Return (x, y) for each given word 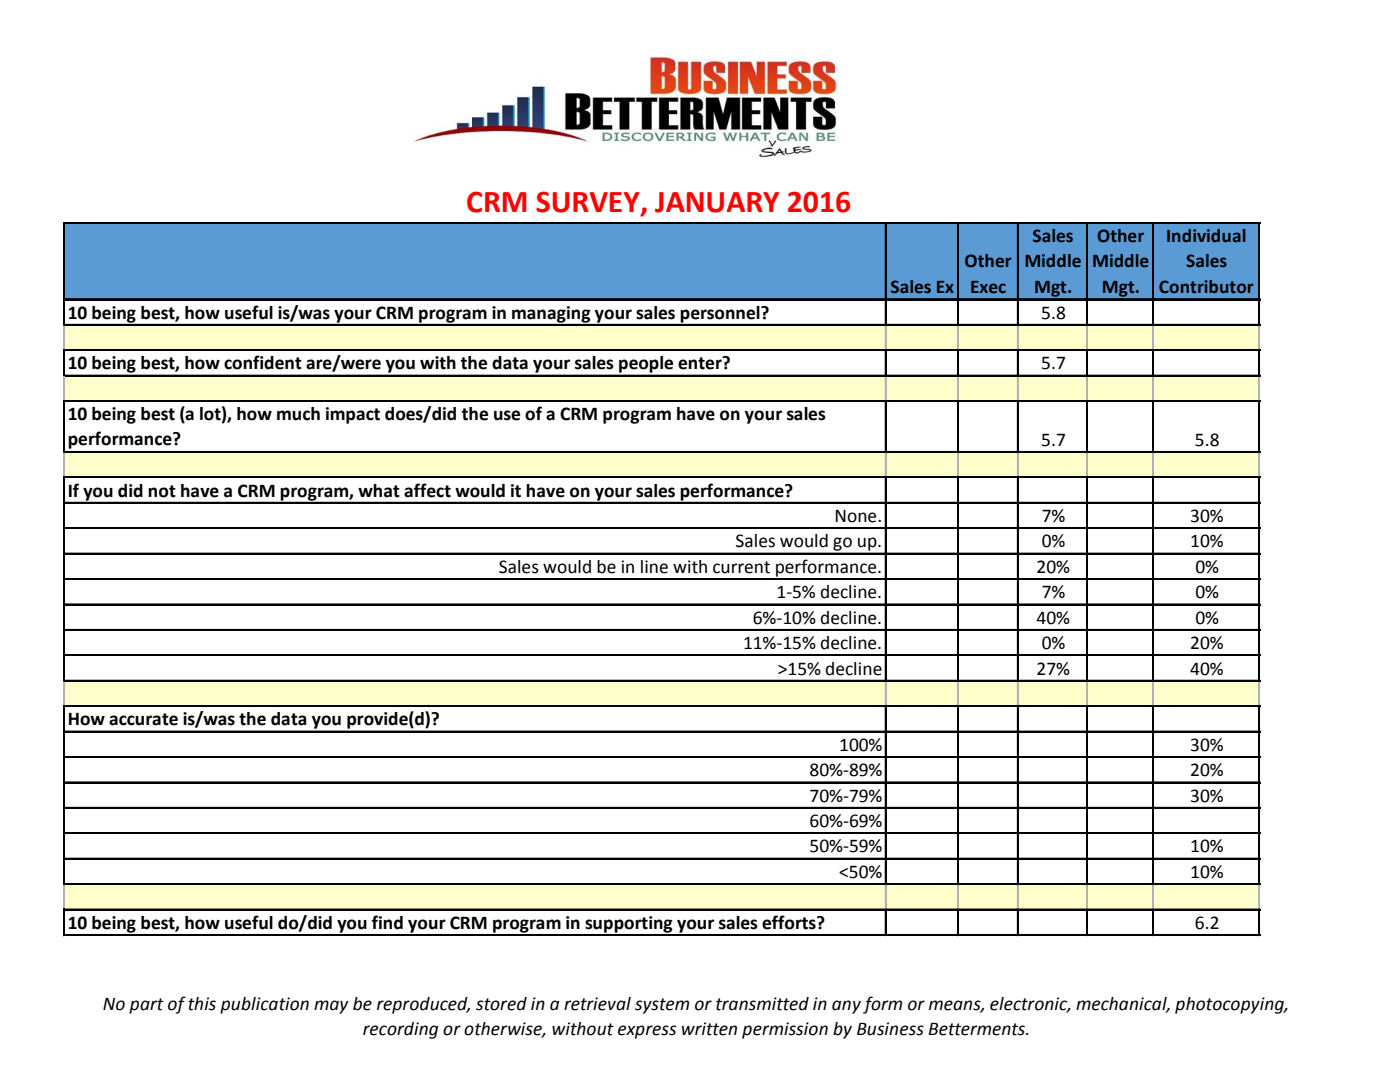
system (662, 1006)
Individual (1206, 235)
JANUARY (717, 202)
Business (890, 1029)
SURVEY (589, 203)
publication (264, 1005)
